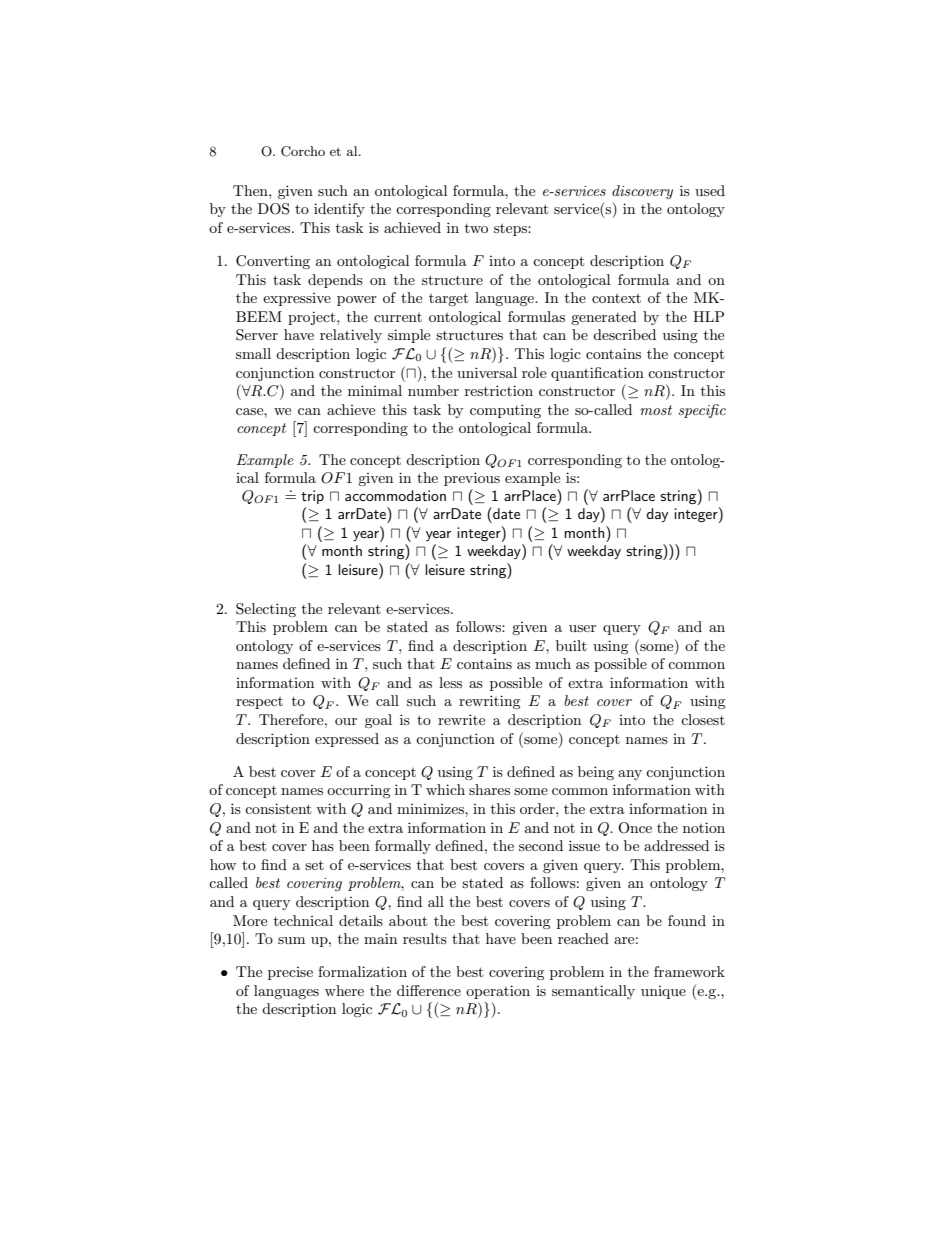 This screenshot has height=1233, width=952. What do you see at coordinates (266, 610) in the screenshot?
I see `Selecting` at bounding box center [266, 610].
